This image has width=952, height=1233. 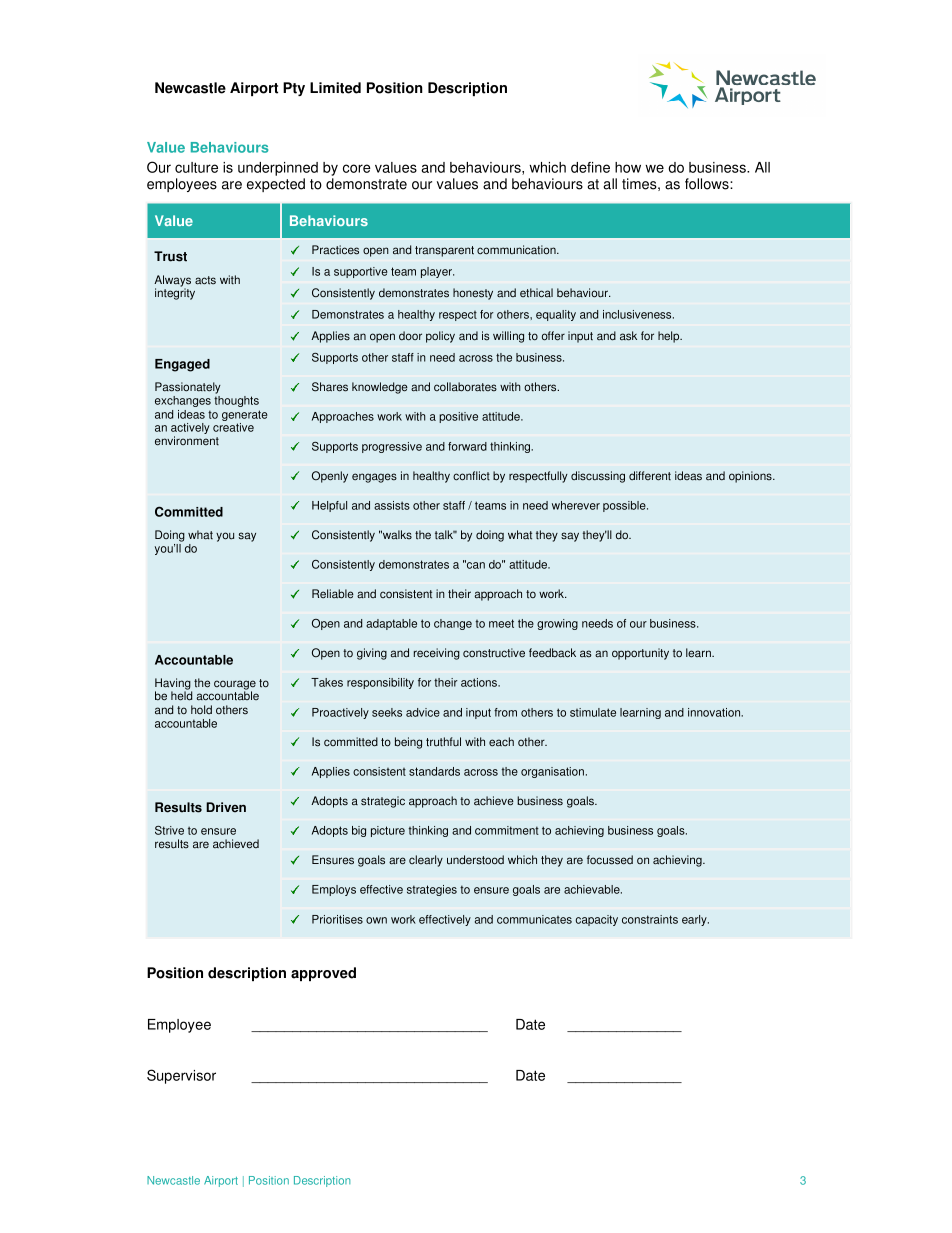 I want to click on approved, so click(x=323, y=974).
